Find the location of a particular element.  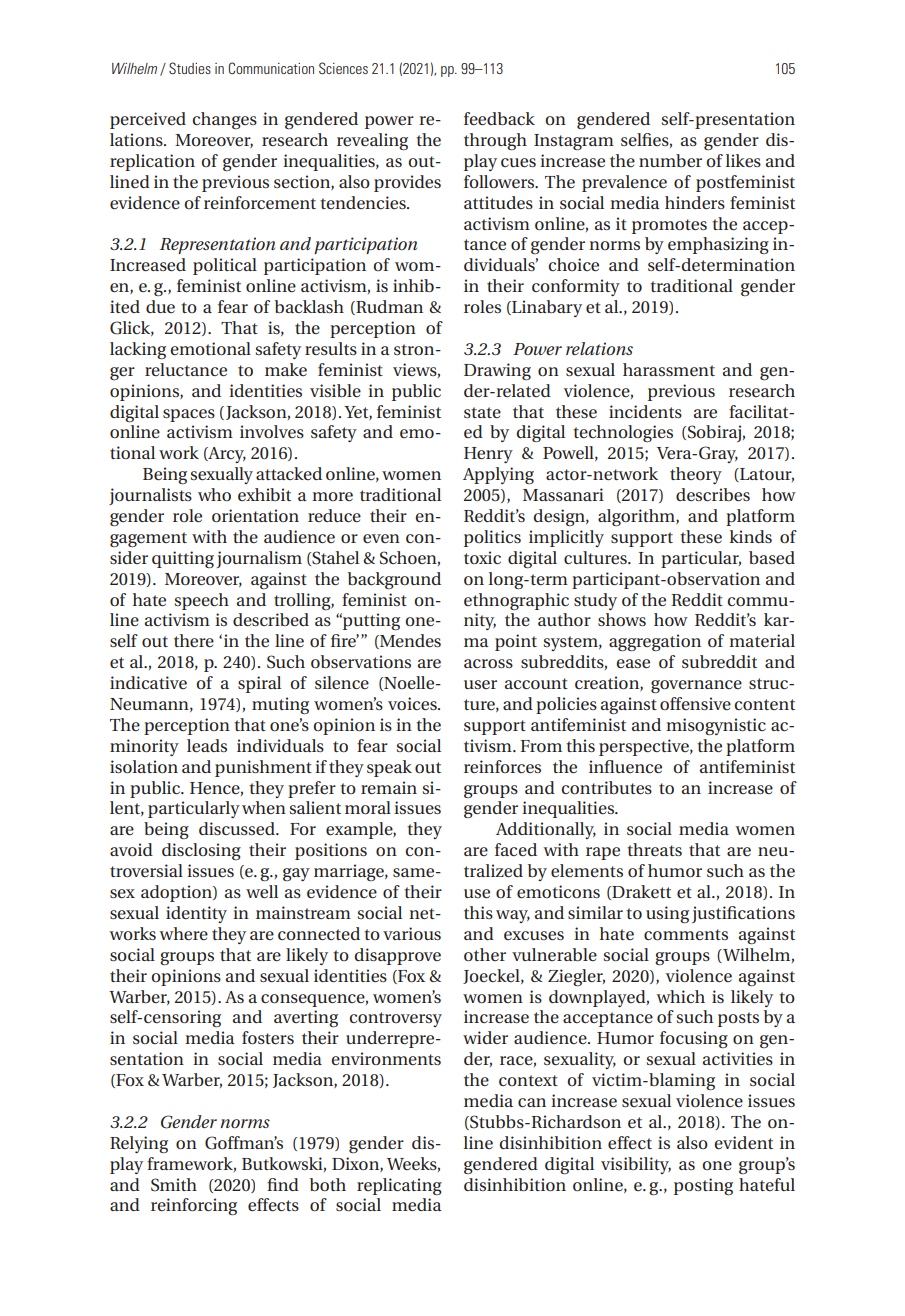

discussed is located at coordinates (238, 828).
